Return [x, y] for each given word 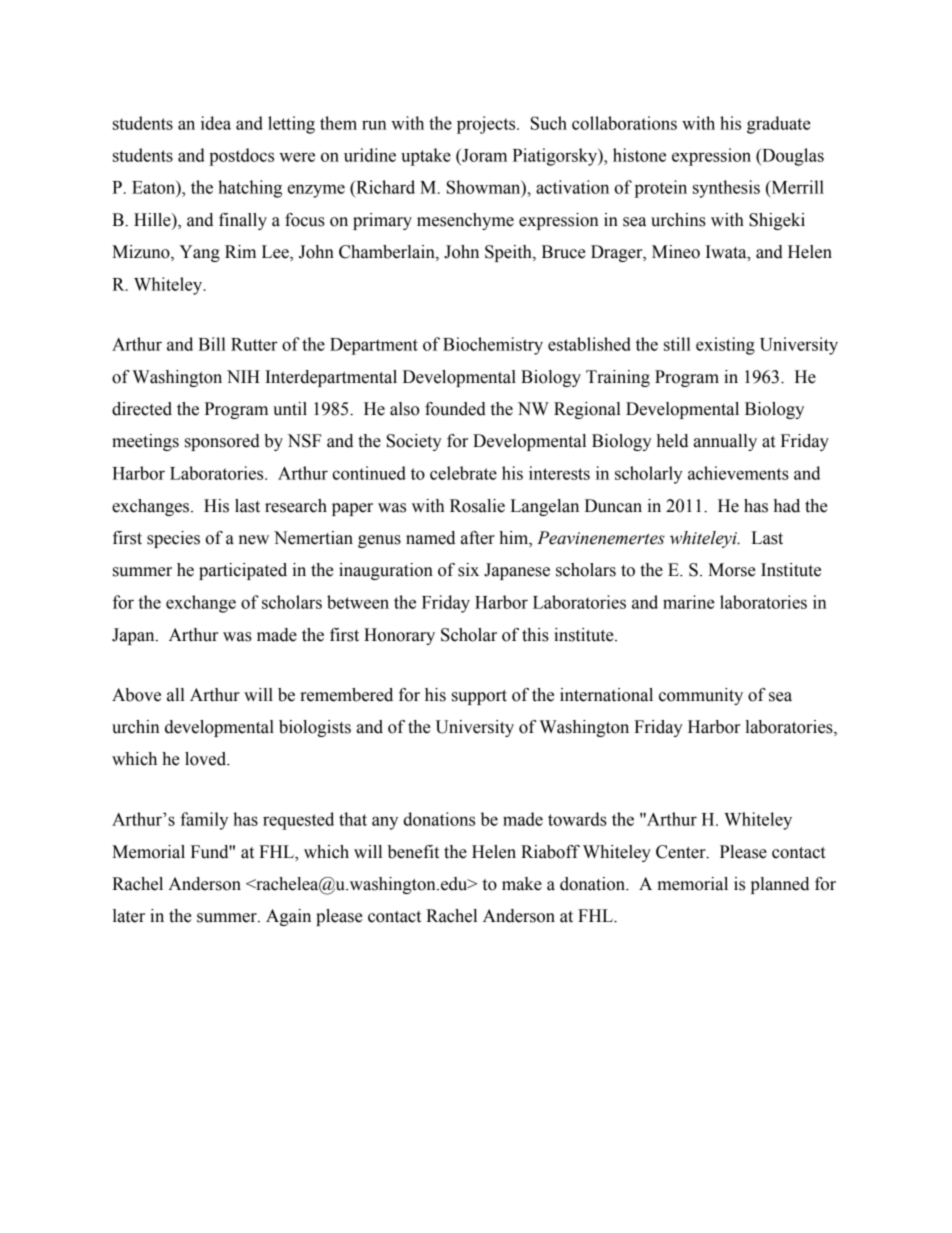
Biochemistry [493, 346]
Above [136, 695]
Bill [212, 344]
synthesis [726, 189]
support [479, 697]
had [787, 506]
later [129, 916]
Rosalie [477, 506]
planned [780, 885]
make [522, 884]
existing [725, 346]
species [173, 539]
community [701, 696]
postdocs [241, 157]
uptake [426, 157]
